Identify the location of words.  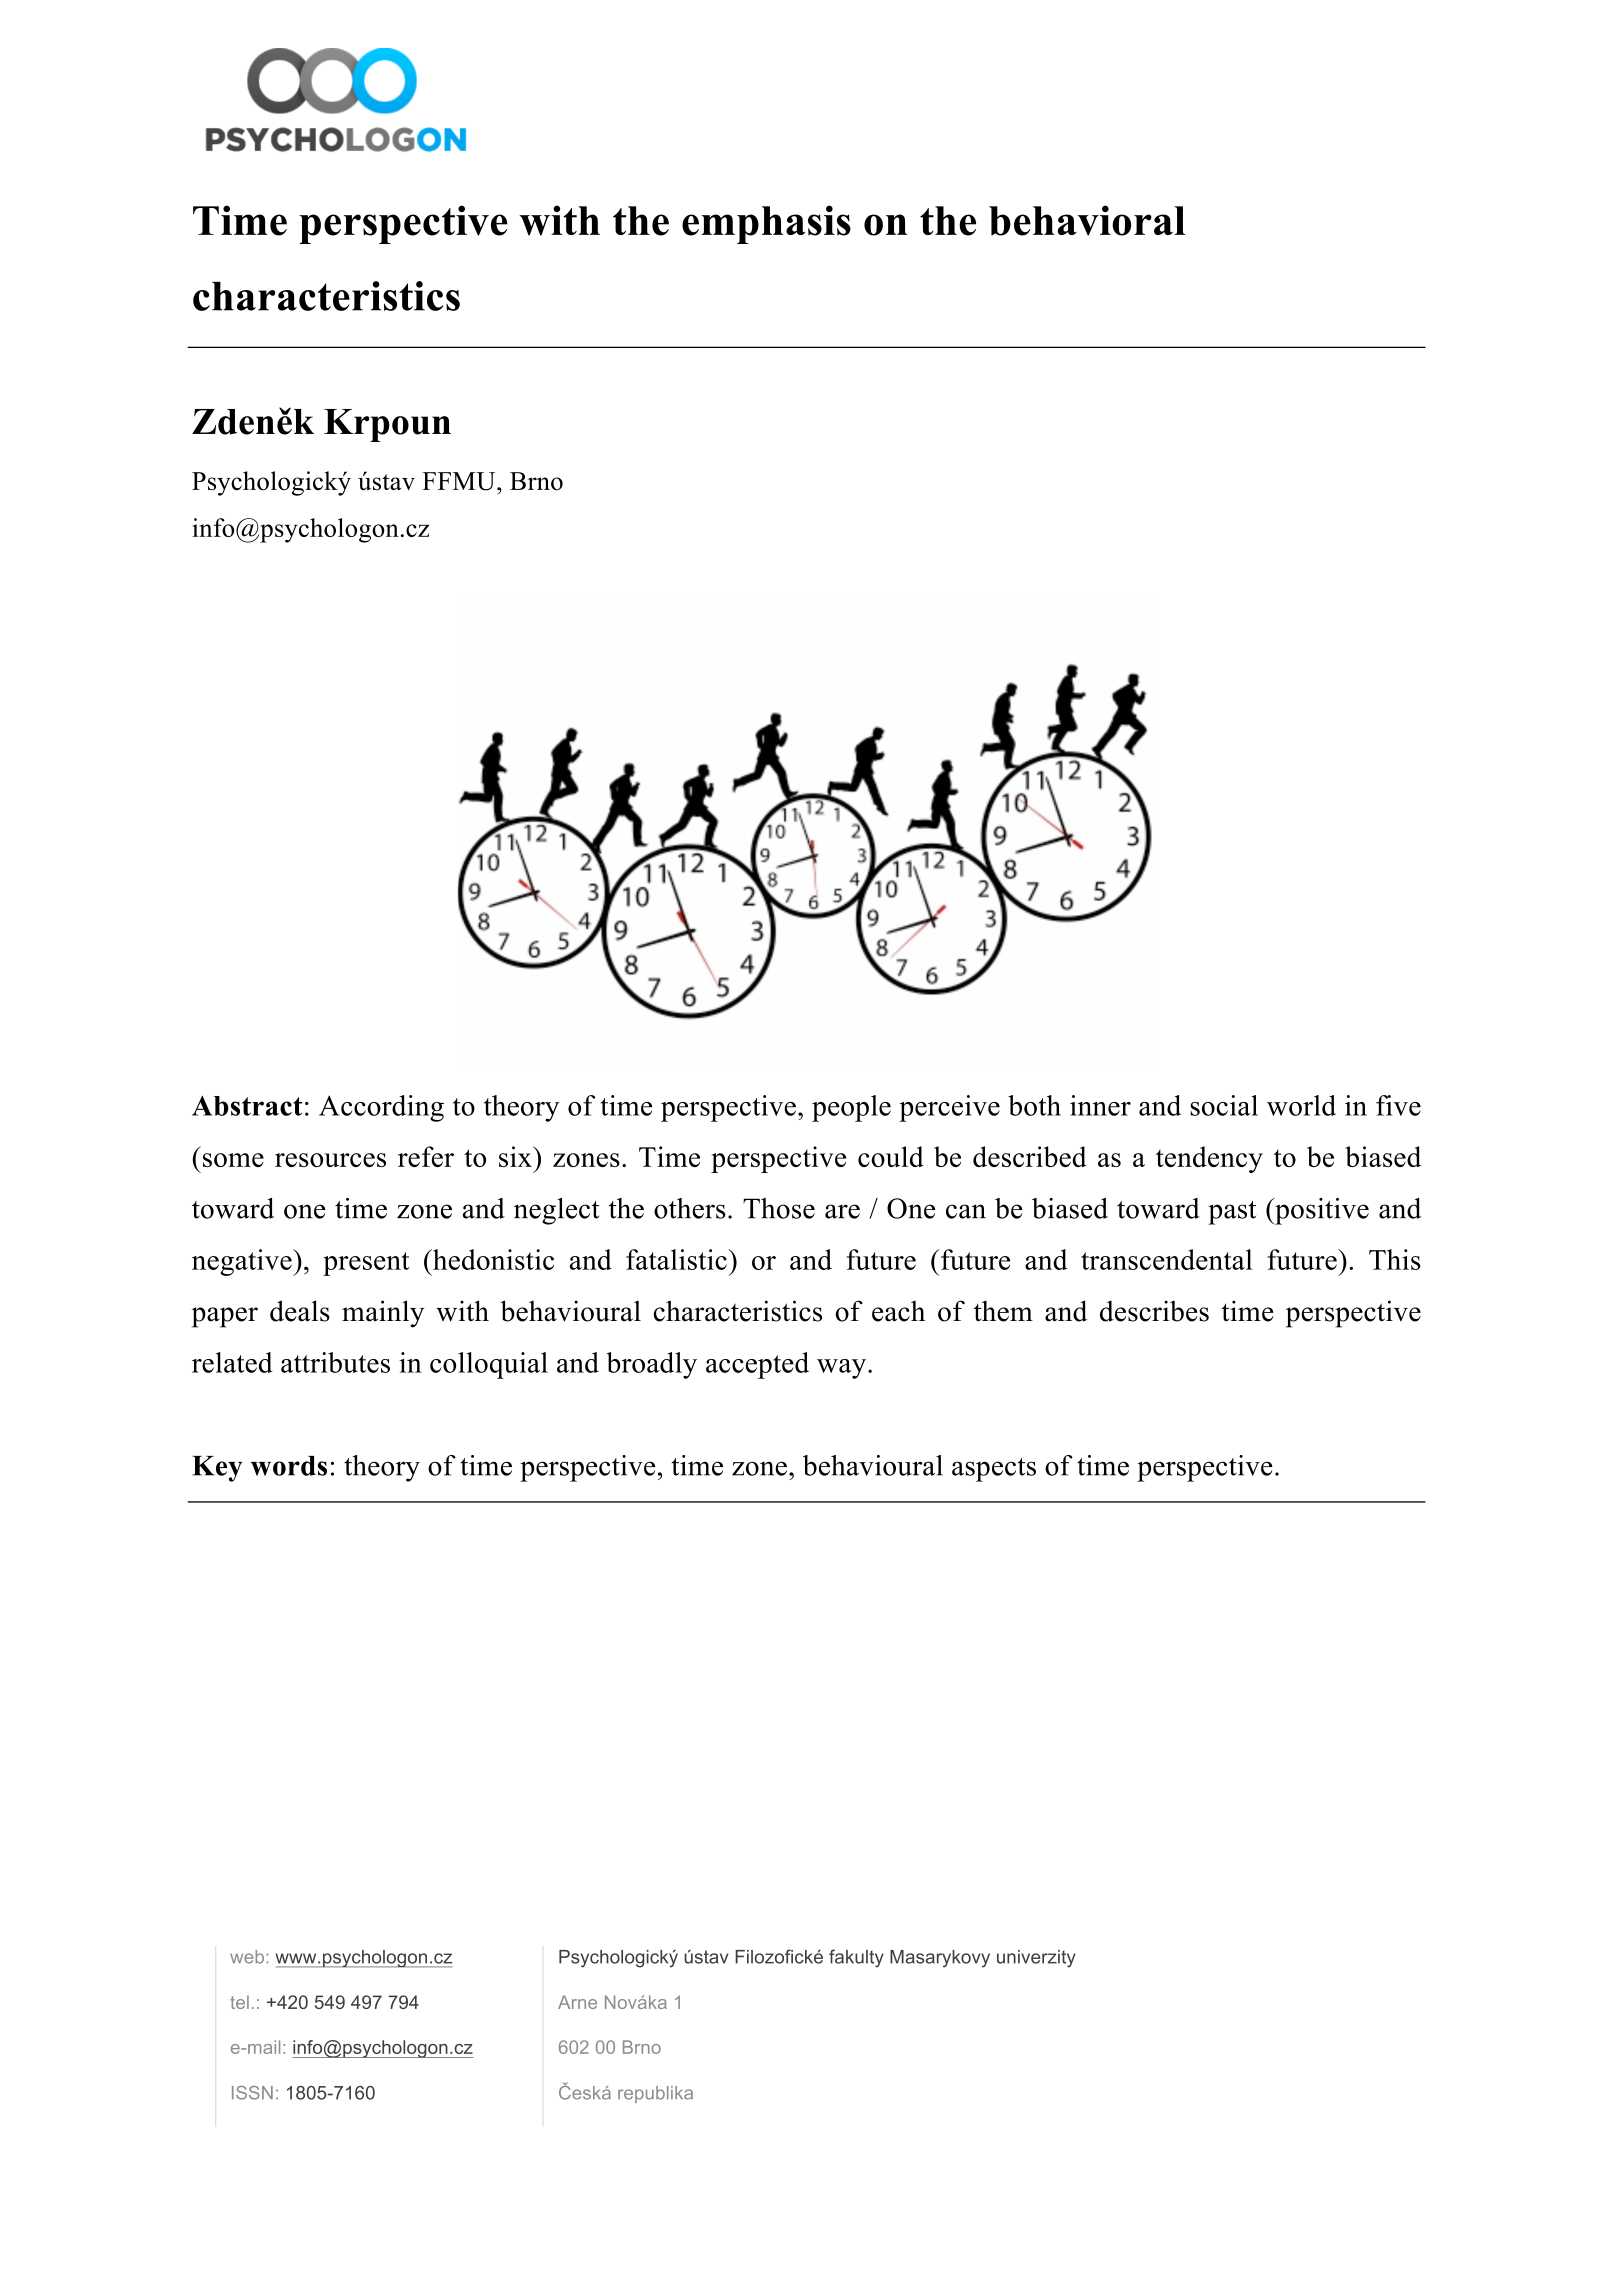
(289, 1466).
